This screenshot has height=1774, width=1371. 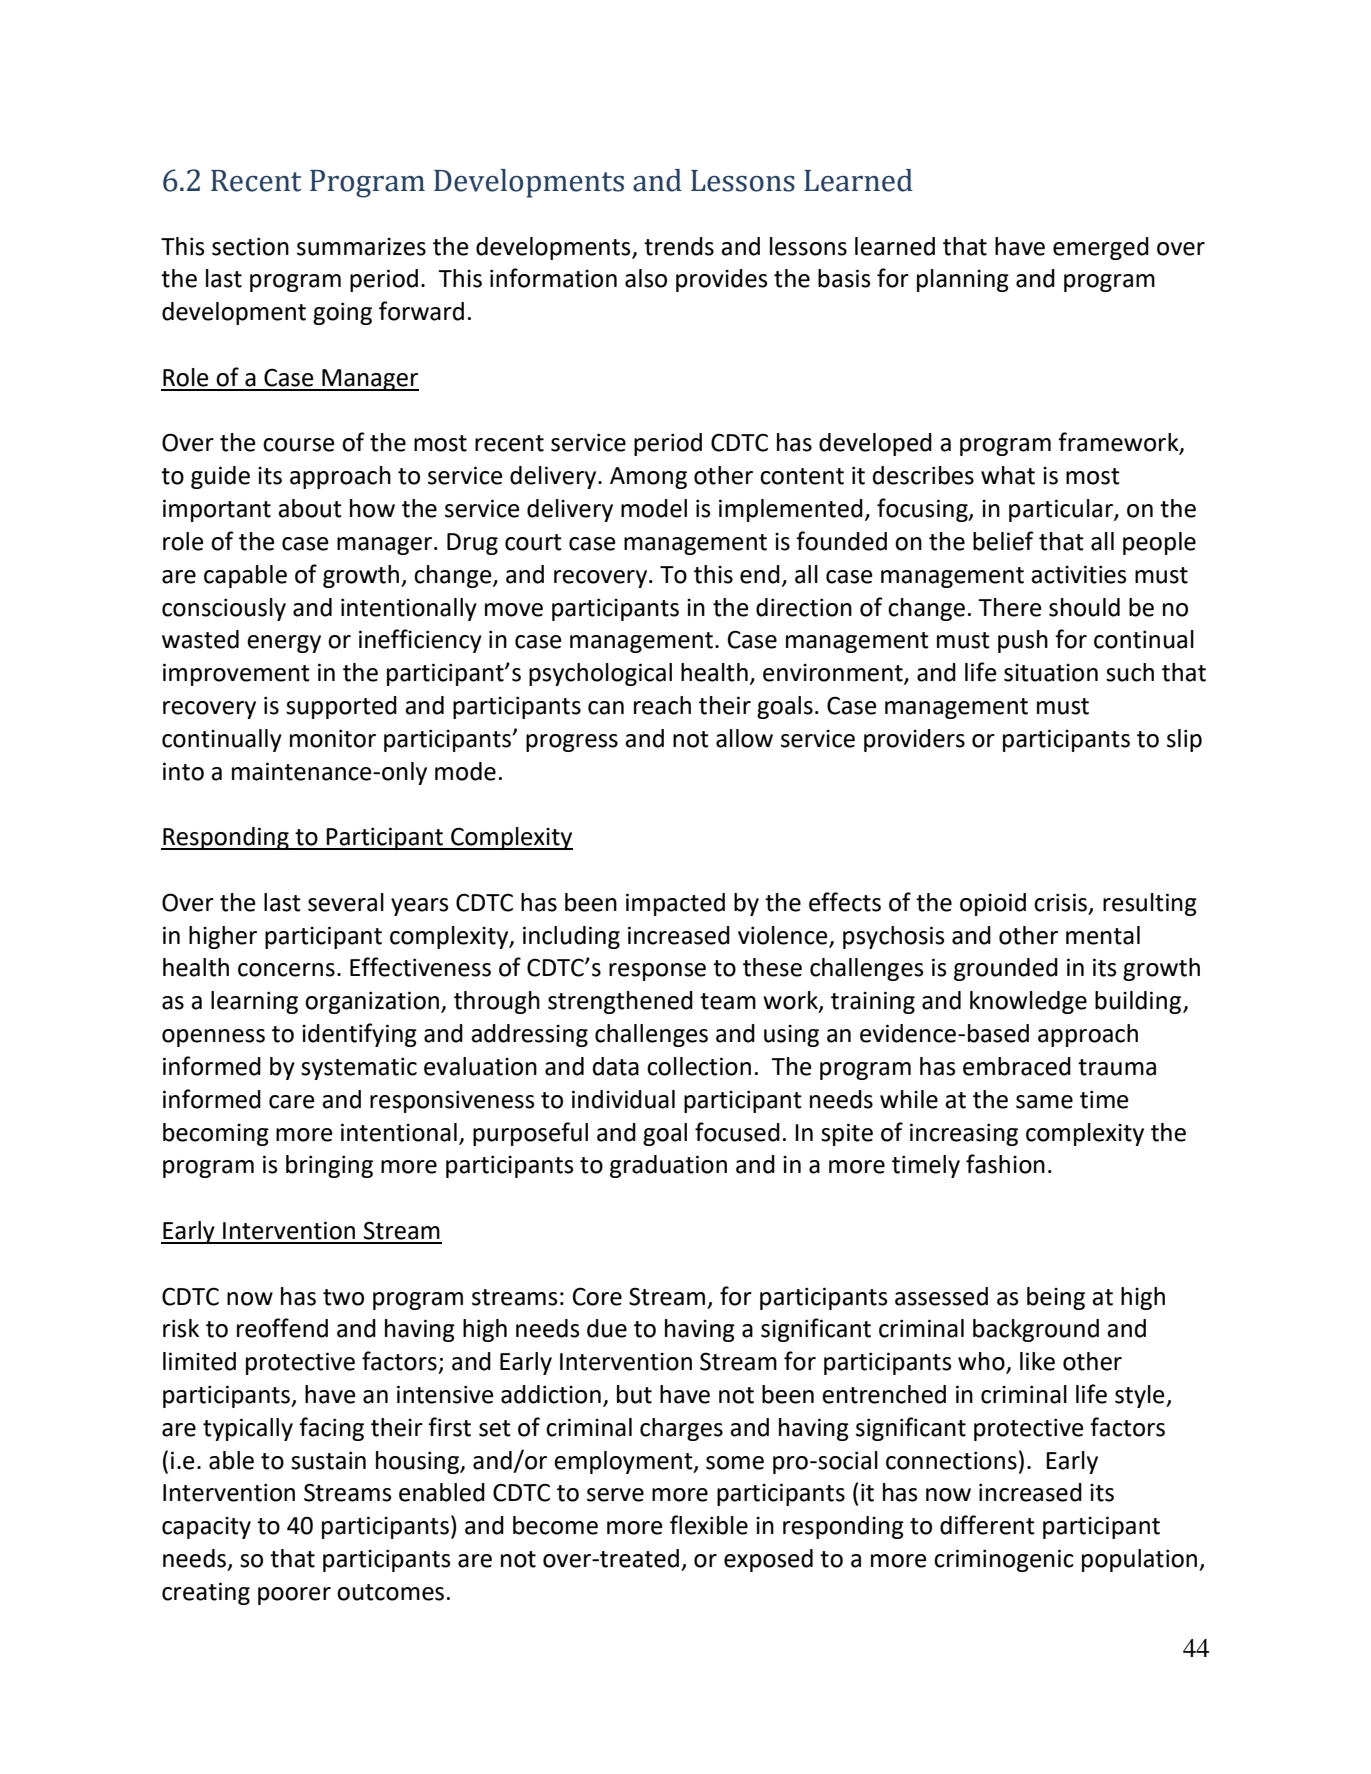 What do you see at coordinates (1062, 903) in the screenshot?
I see `crisis` at bounding box center [1062, 903].
